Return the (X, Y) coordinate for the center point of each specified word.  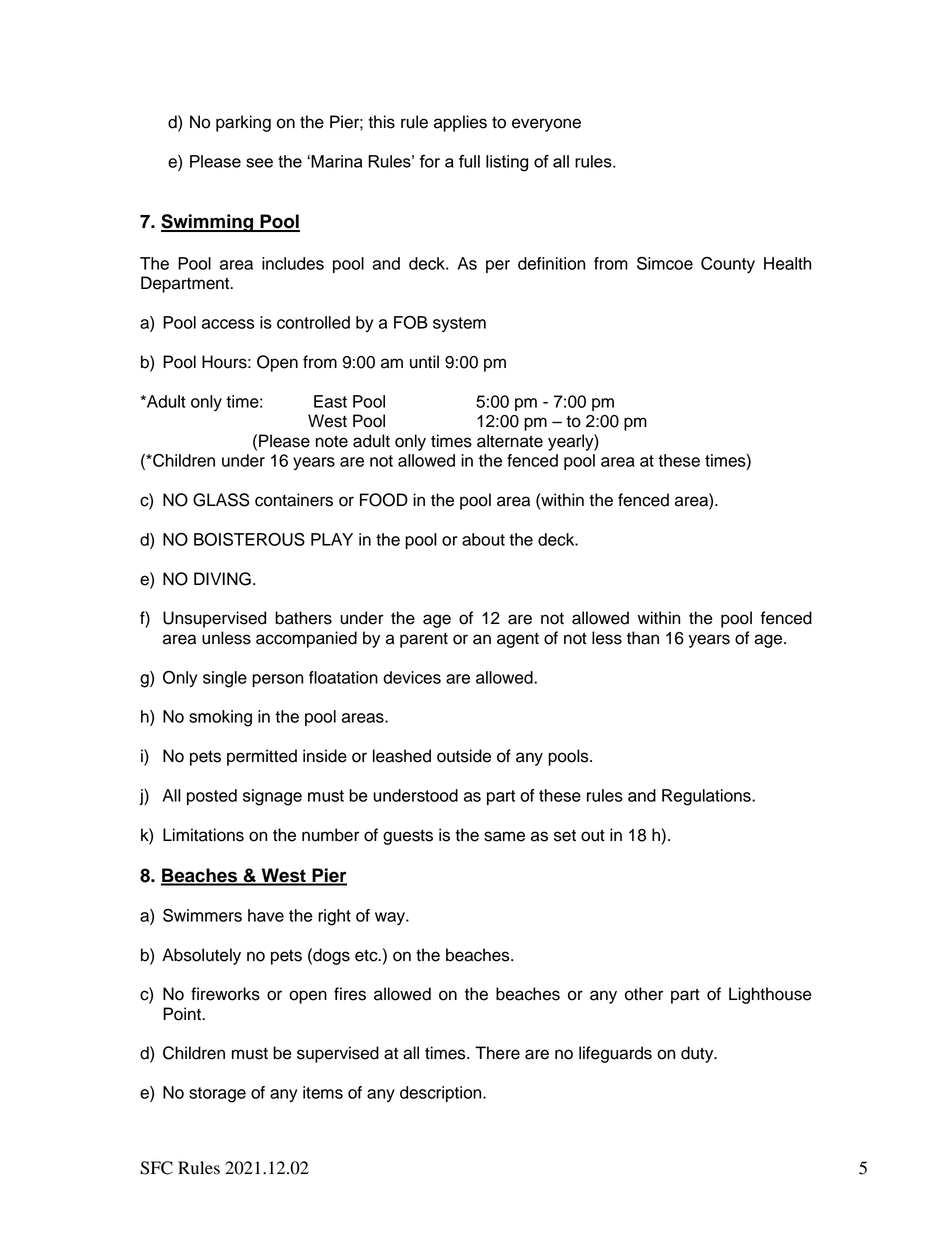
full (469, 161)
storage (217, 1095)
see (259, 163)
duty (698, 1054)
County (728, 265)
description (442, 1094)
